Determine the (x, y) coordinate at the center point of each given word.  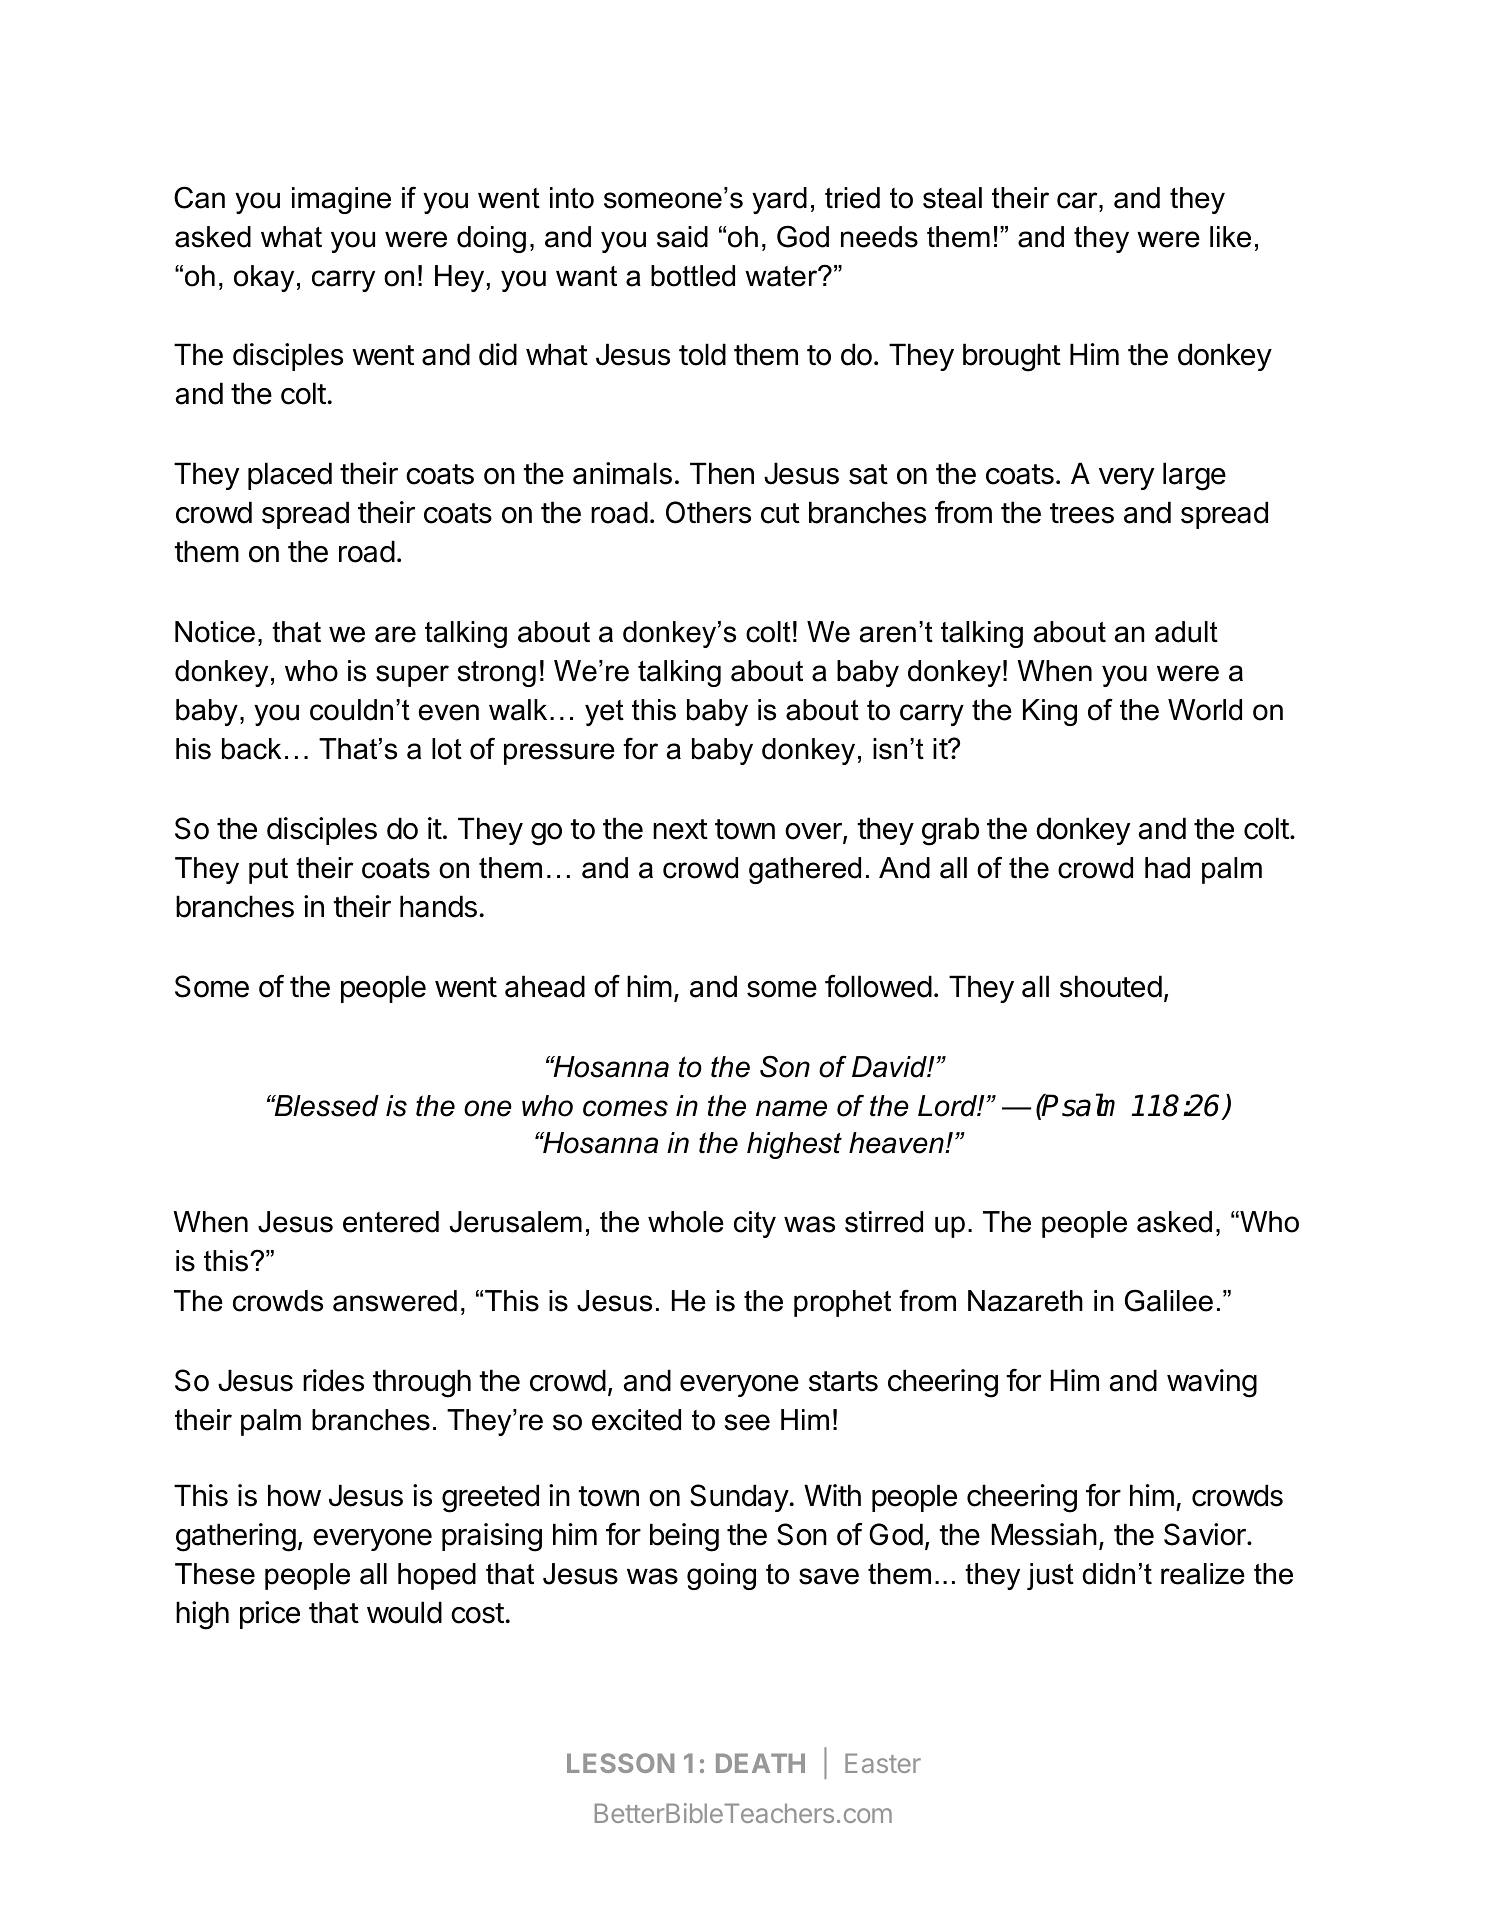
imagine (341, 200)
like (1230, 237)
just (1050, 1576)
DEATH (760, 1763)
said (682, 237)
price (270, 1615)
